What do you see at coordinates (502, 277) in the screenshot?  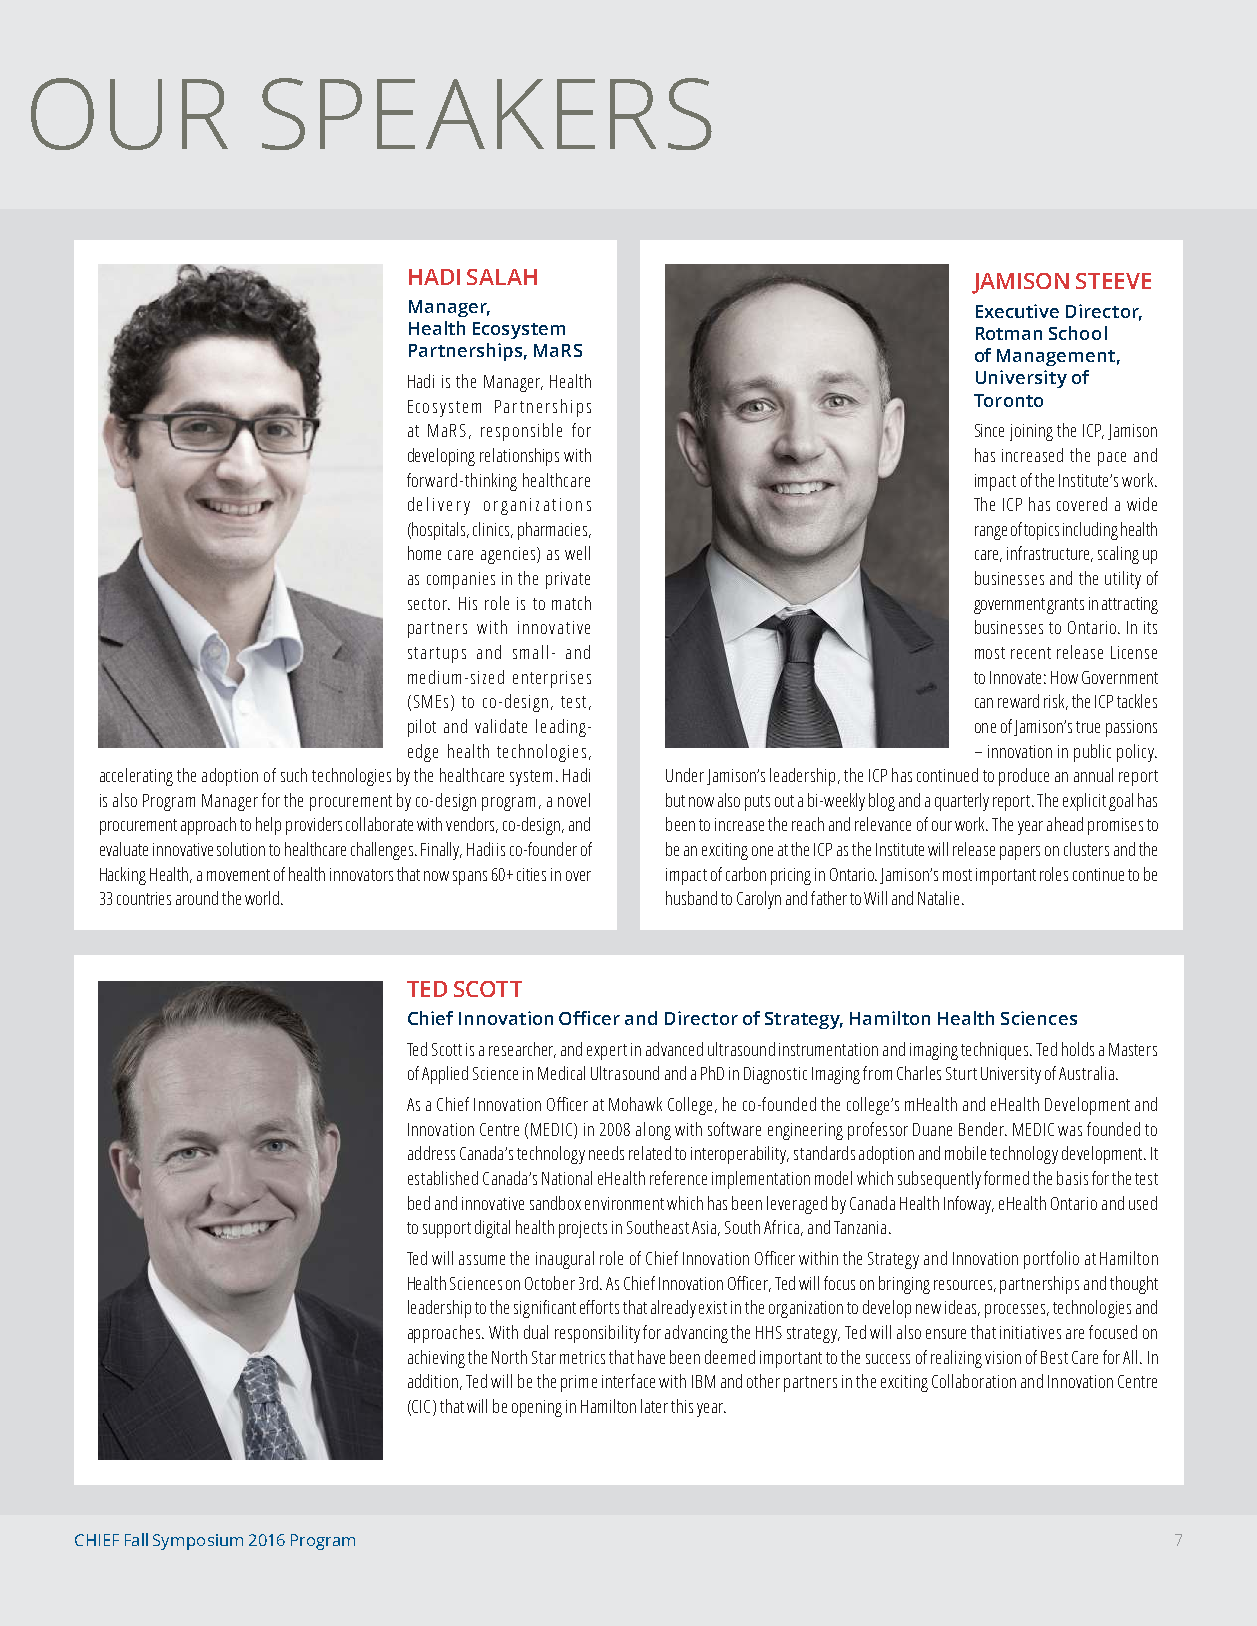 I see `SALAH` at bounding box center [502, 277].
